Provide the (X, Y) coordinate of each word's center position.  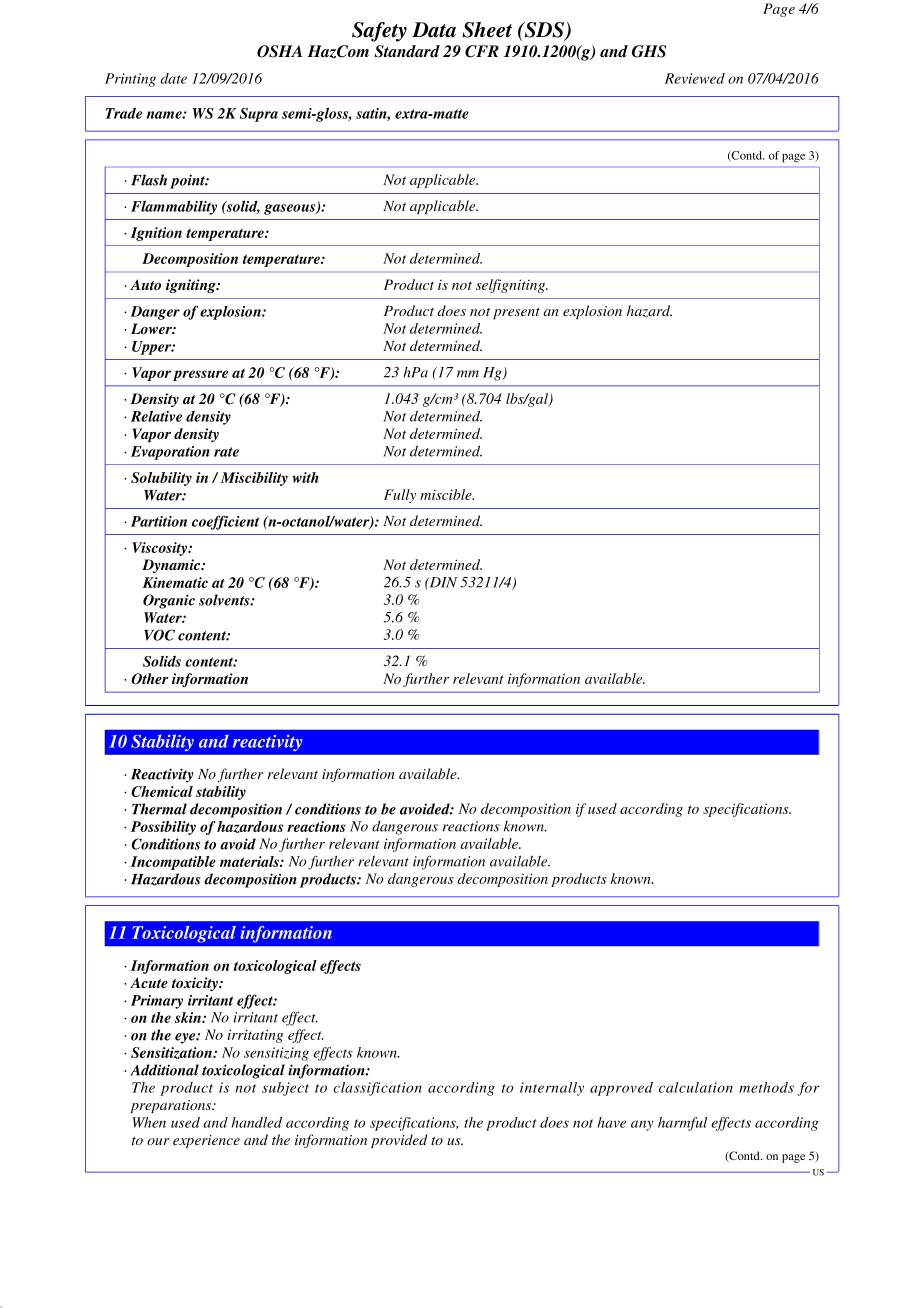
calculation (696, 1087)
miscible (447, 494)
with (305, 477)
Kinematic (175, 582)
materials (250, 861)
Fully (400, 496)
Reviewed (695, 78)
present (516, 313)
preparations (172, 1106)
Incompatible (173, 863)
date (173, 78)
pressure (200, 375)
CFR (482, 51)
